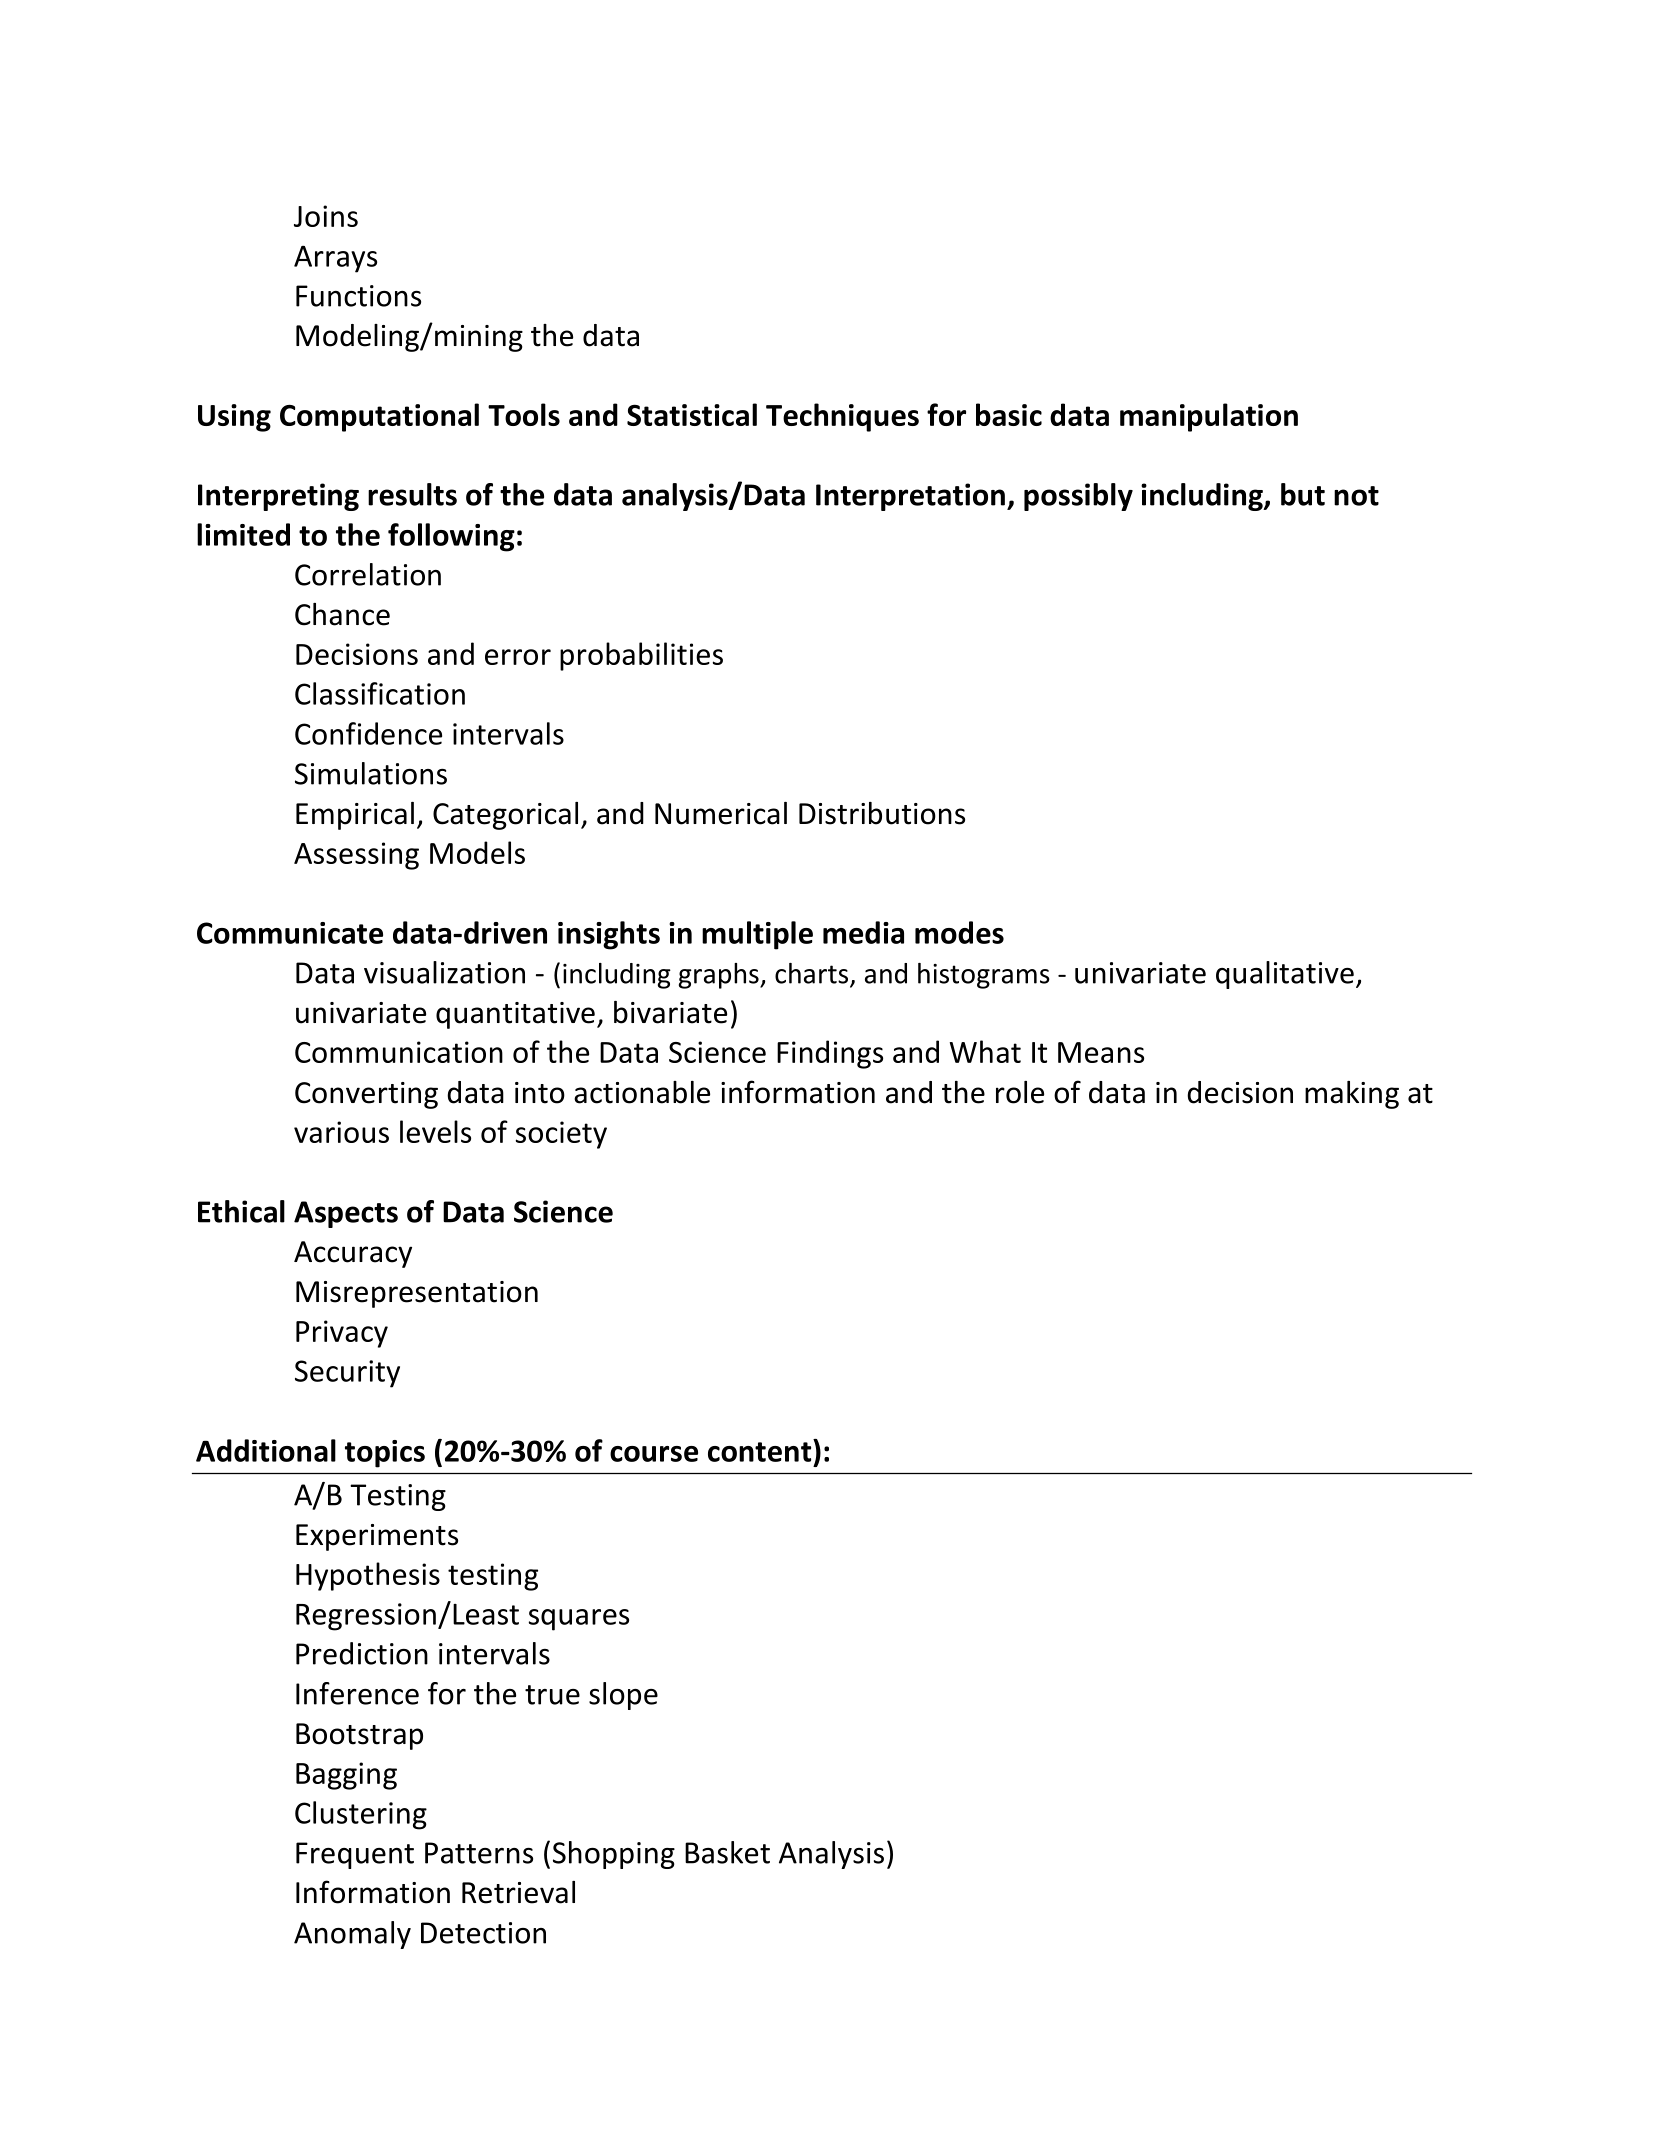  Describe the element at coordinates (335, 259) in the screenshot. I see `Arrays` at that location.
